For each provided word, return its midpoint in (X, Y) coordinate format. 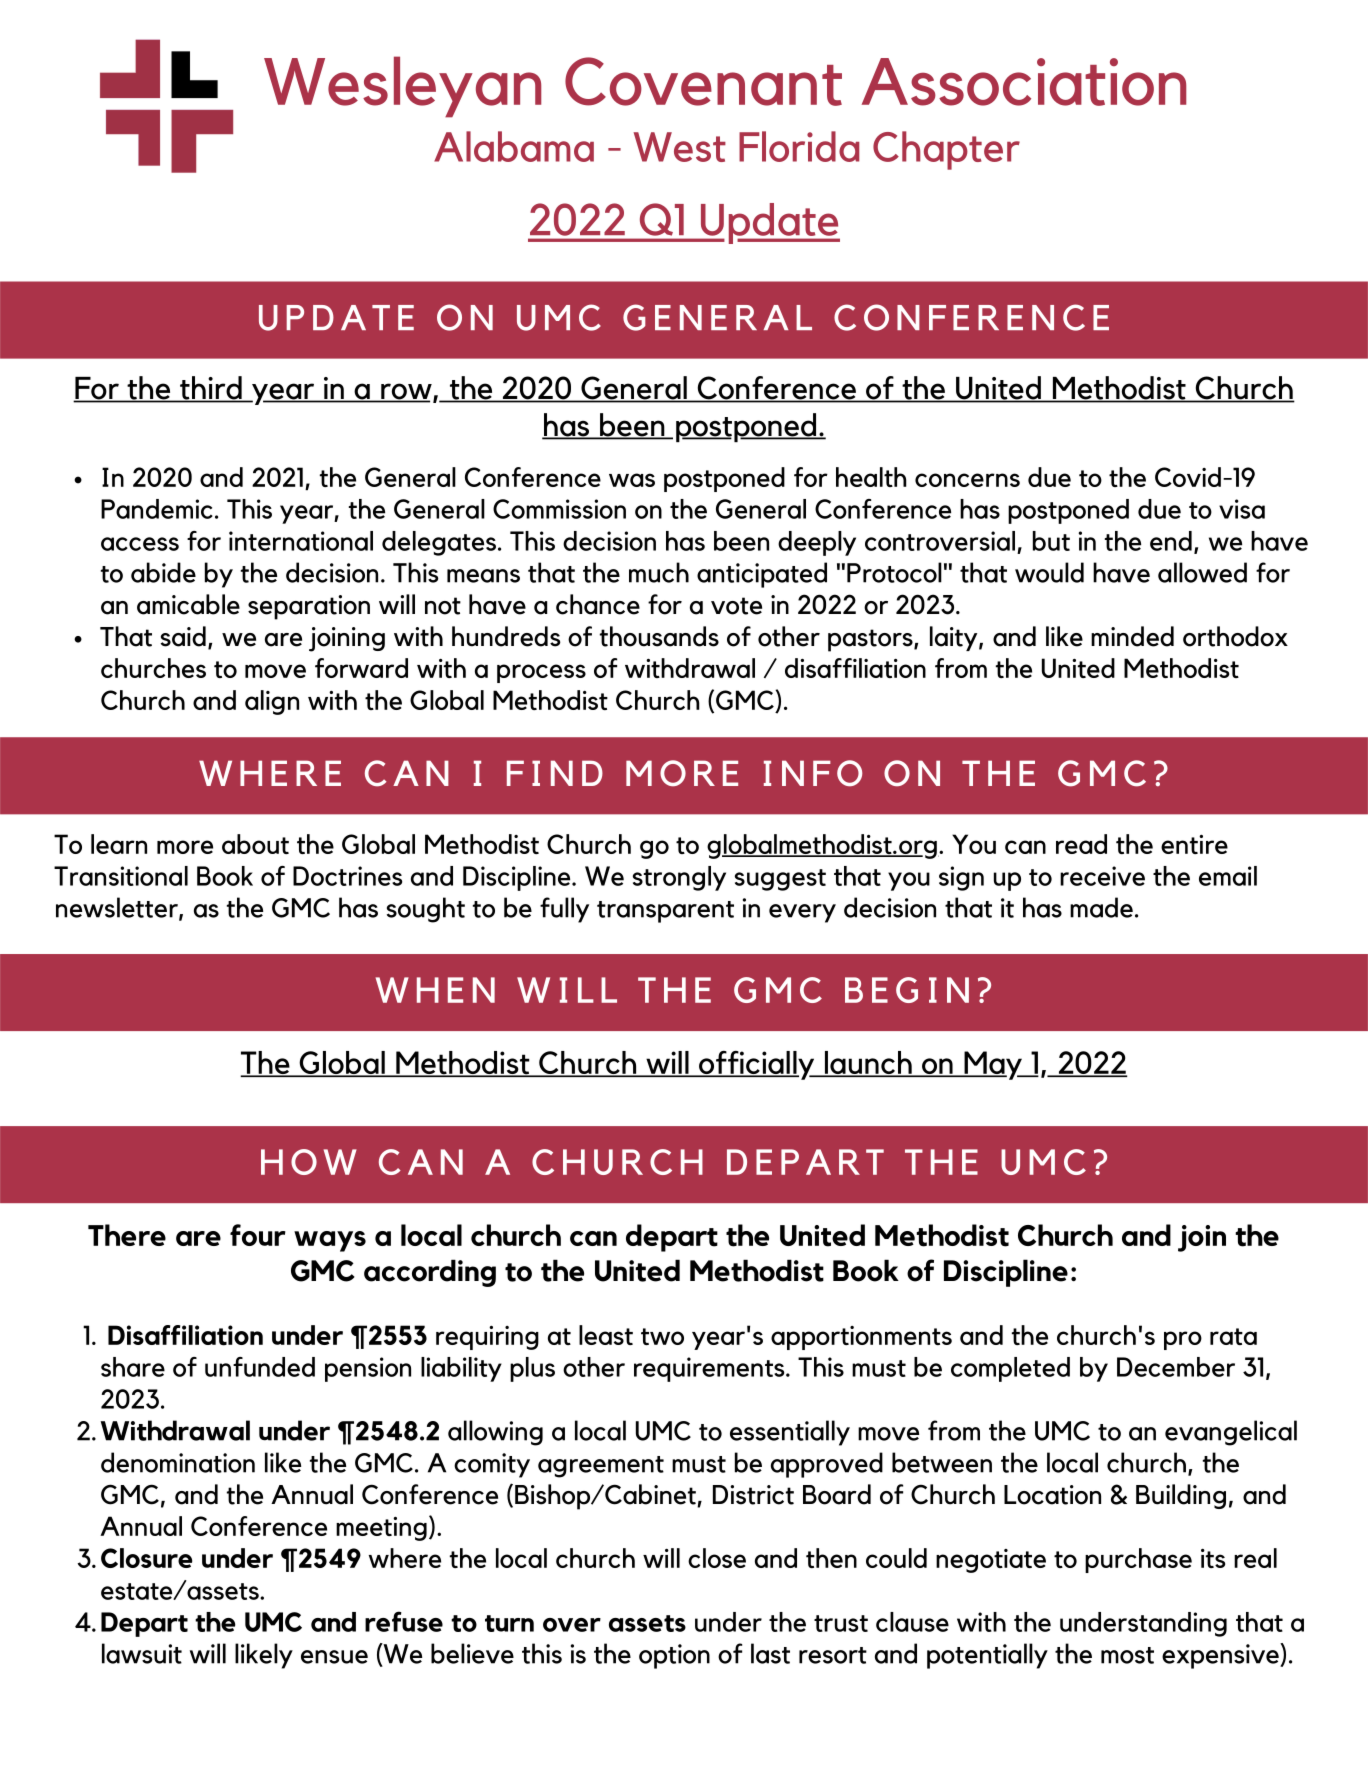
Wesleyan (402, 87)
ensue (334, 1657)
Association (1024, 82)
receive (1102, 876)
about (255, 844)
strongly (679, 878)
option (674, 1656)
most (1127, 1655)
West (680, 147)
